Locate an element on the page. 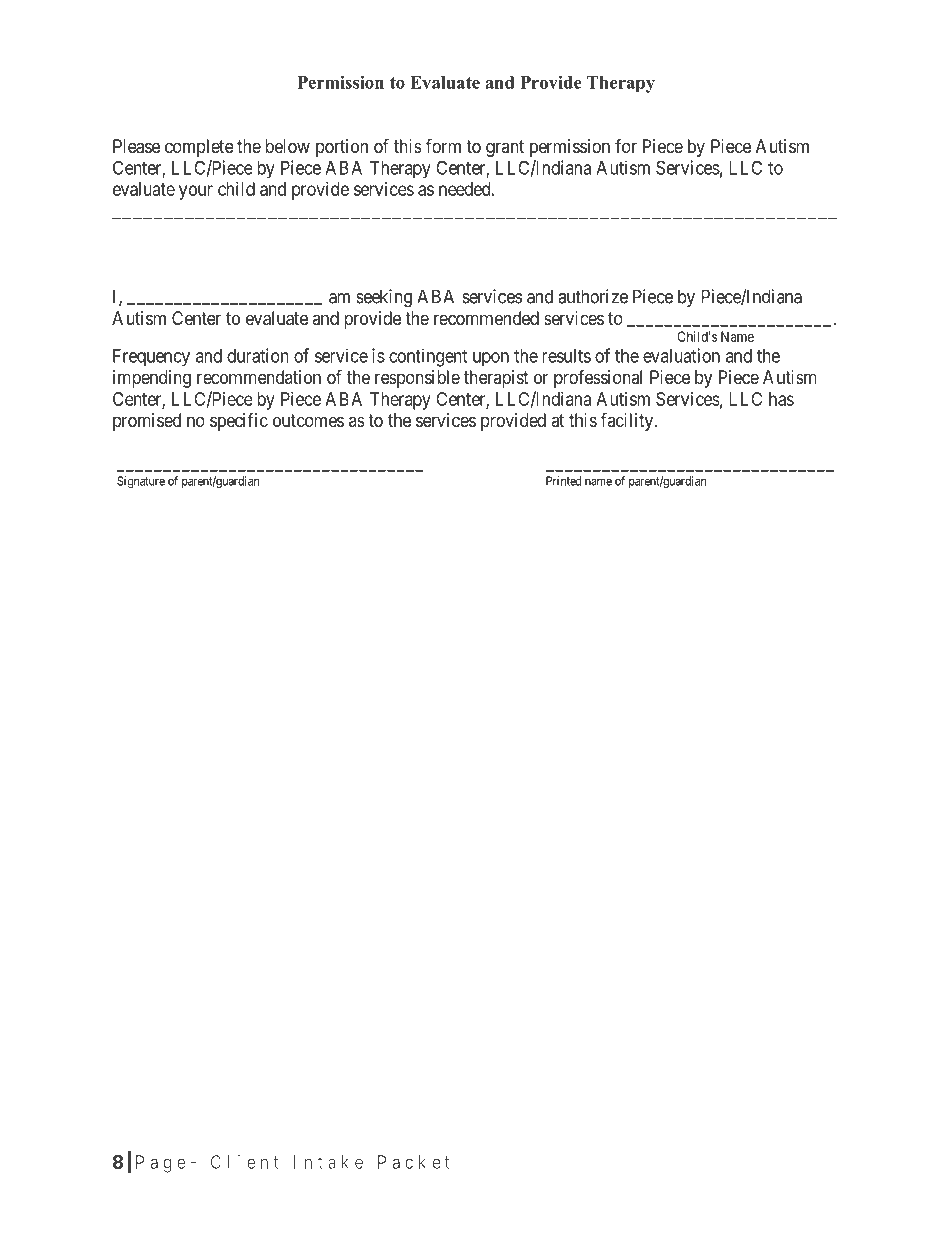  duration is located at coordinates (258, 355).
